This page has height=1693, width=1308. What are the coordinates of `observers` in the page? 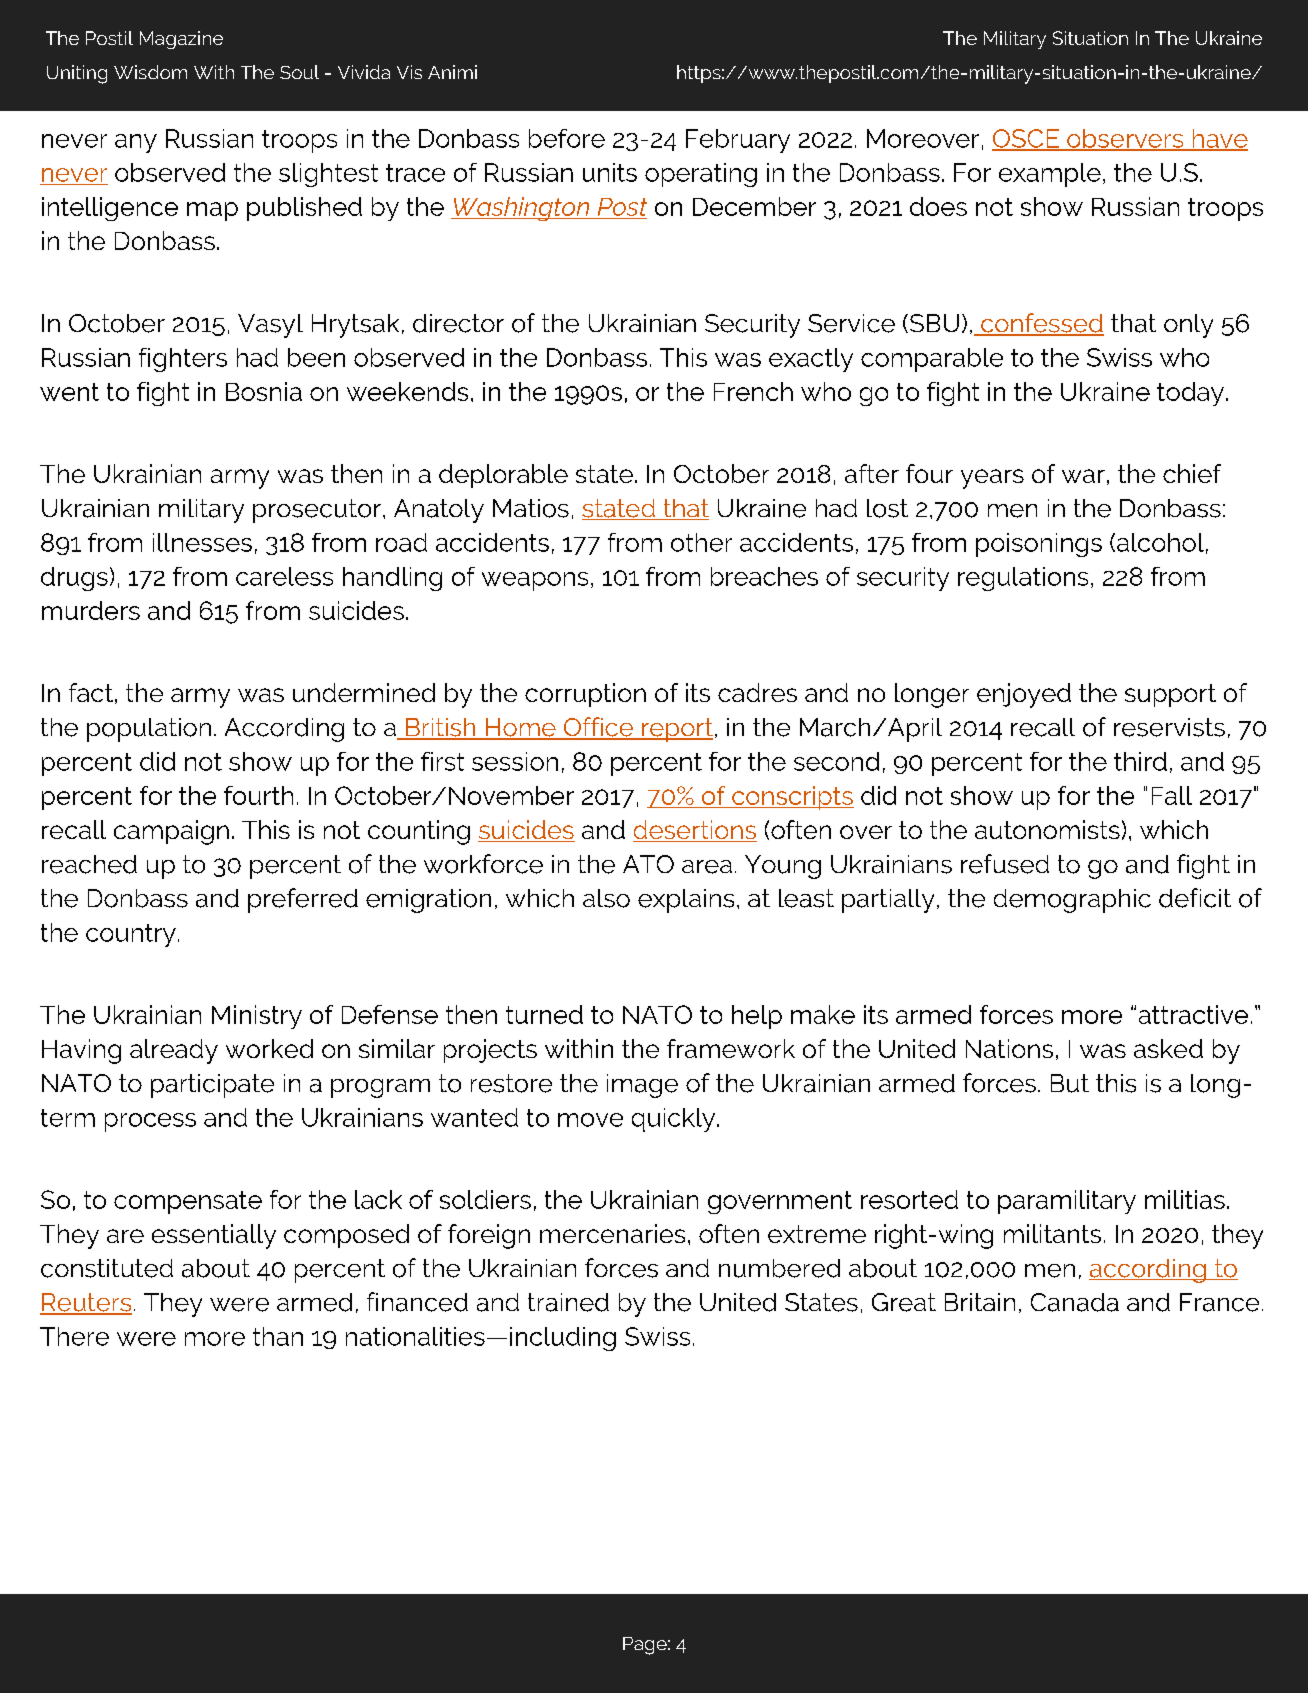 It's located at (1125, 139).
